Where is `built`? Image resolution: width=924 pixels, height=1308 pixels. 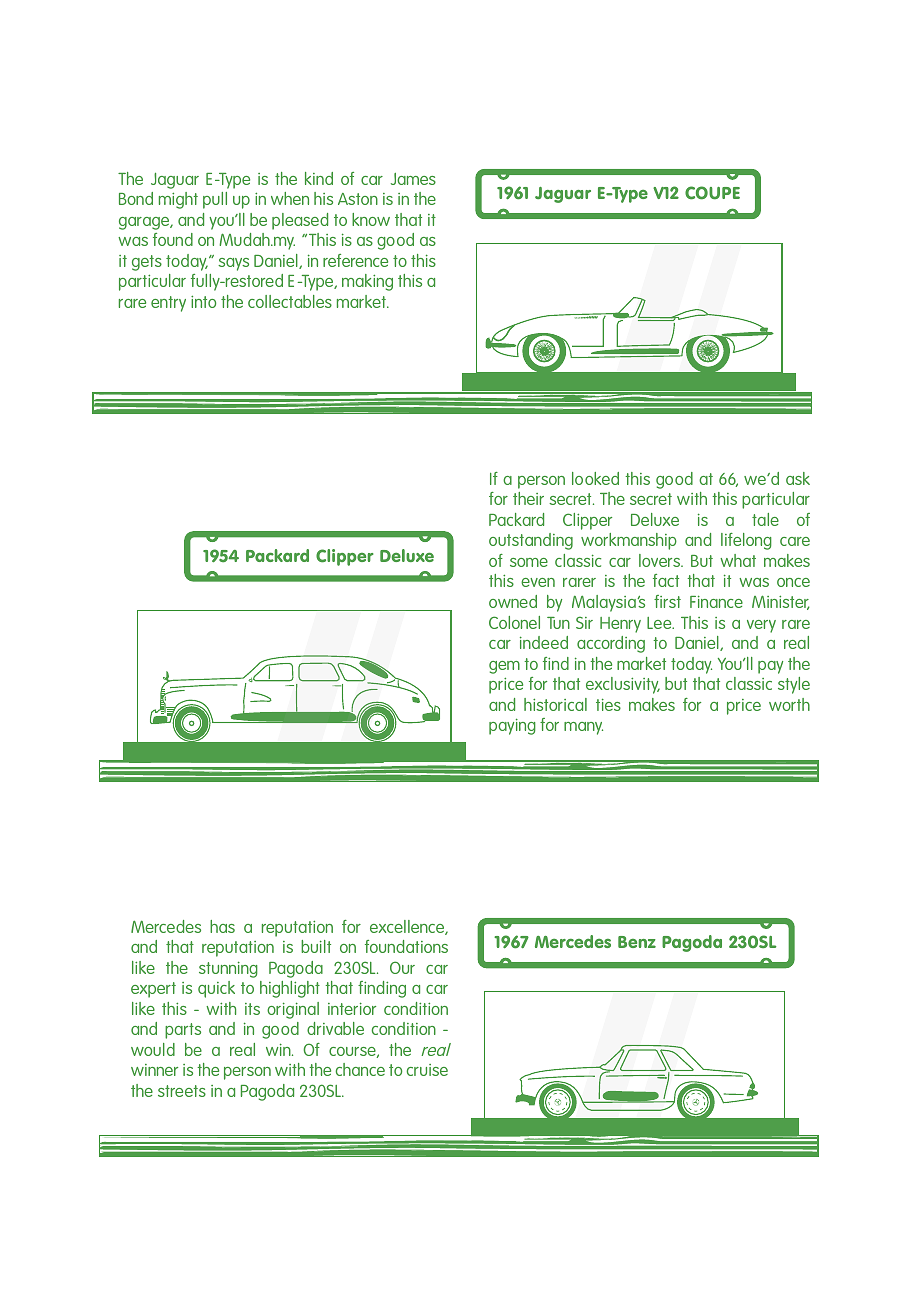
built is located at coordinates (316, 946).
